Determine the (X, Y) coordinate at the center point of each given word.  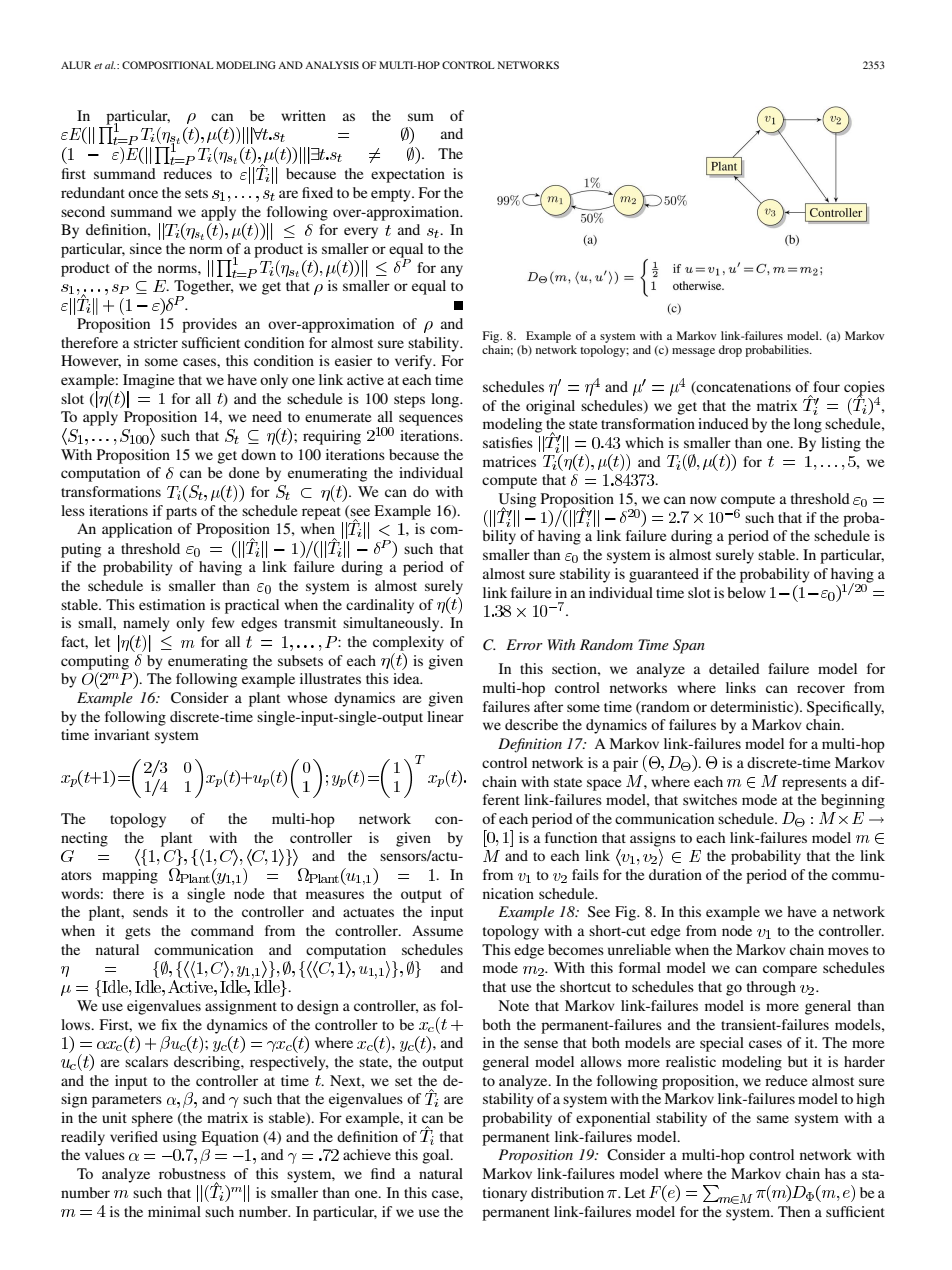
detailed (734, 668)
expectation (408, 175)
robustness (192, 1173)
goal (437, 1156)
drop (730, 351)
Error (524, 644)
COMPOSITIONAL (168, 65)
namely (146, 624)
